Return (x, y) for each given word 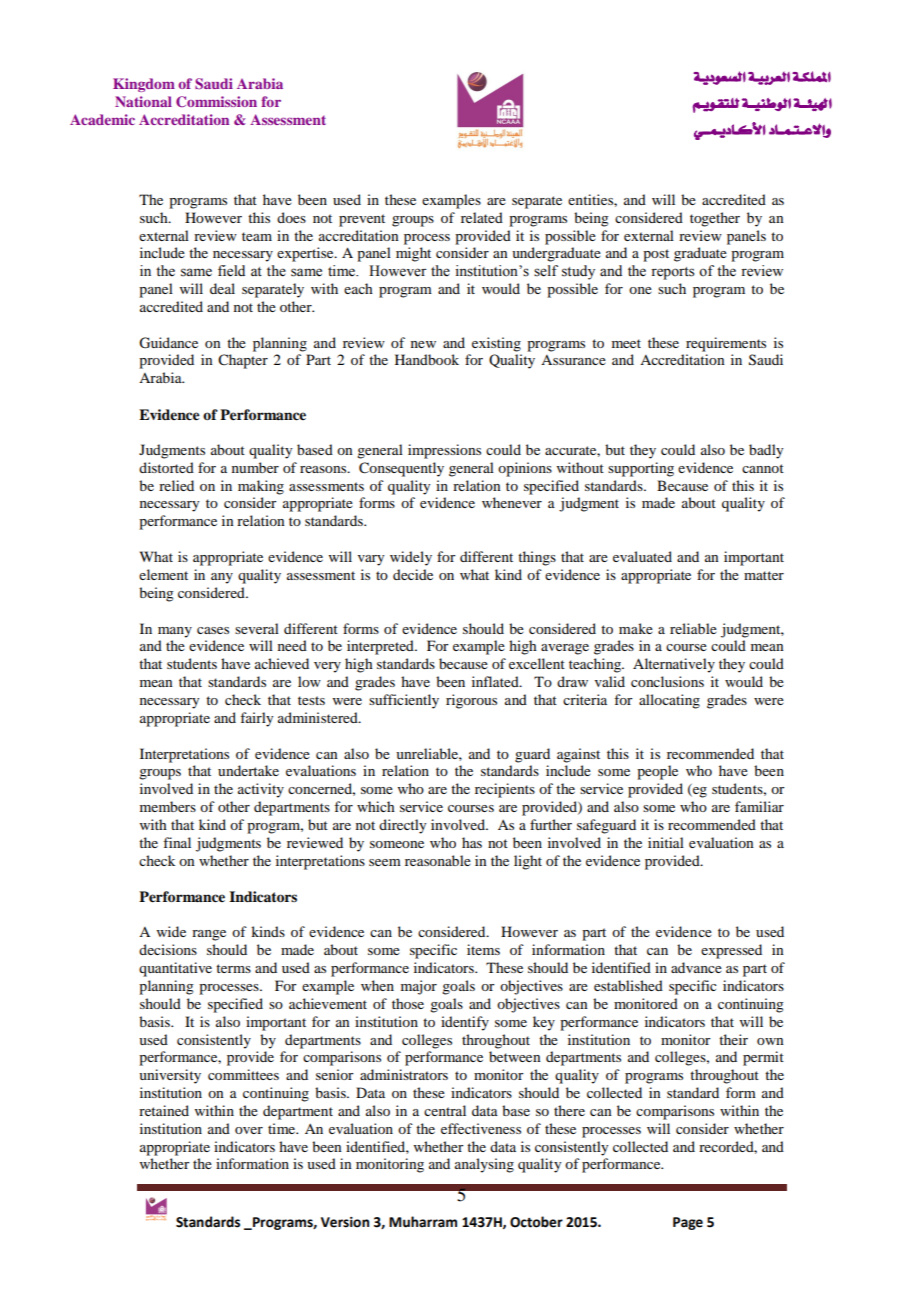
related (482, 217)
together (715, 219)
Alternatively (674, 665)
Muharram (423, 1222)
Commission (216, 101)
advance (696, 967)
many (175, 632)
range (209, 935)
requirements (726, 344)
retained (164, 1110)
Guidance (168, 343)
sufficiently (404, 701)
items (483, 949)
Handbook (427, 359)
